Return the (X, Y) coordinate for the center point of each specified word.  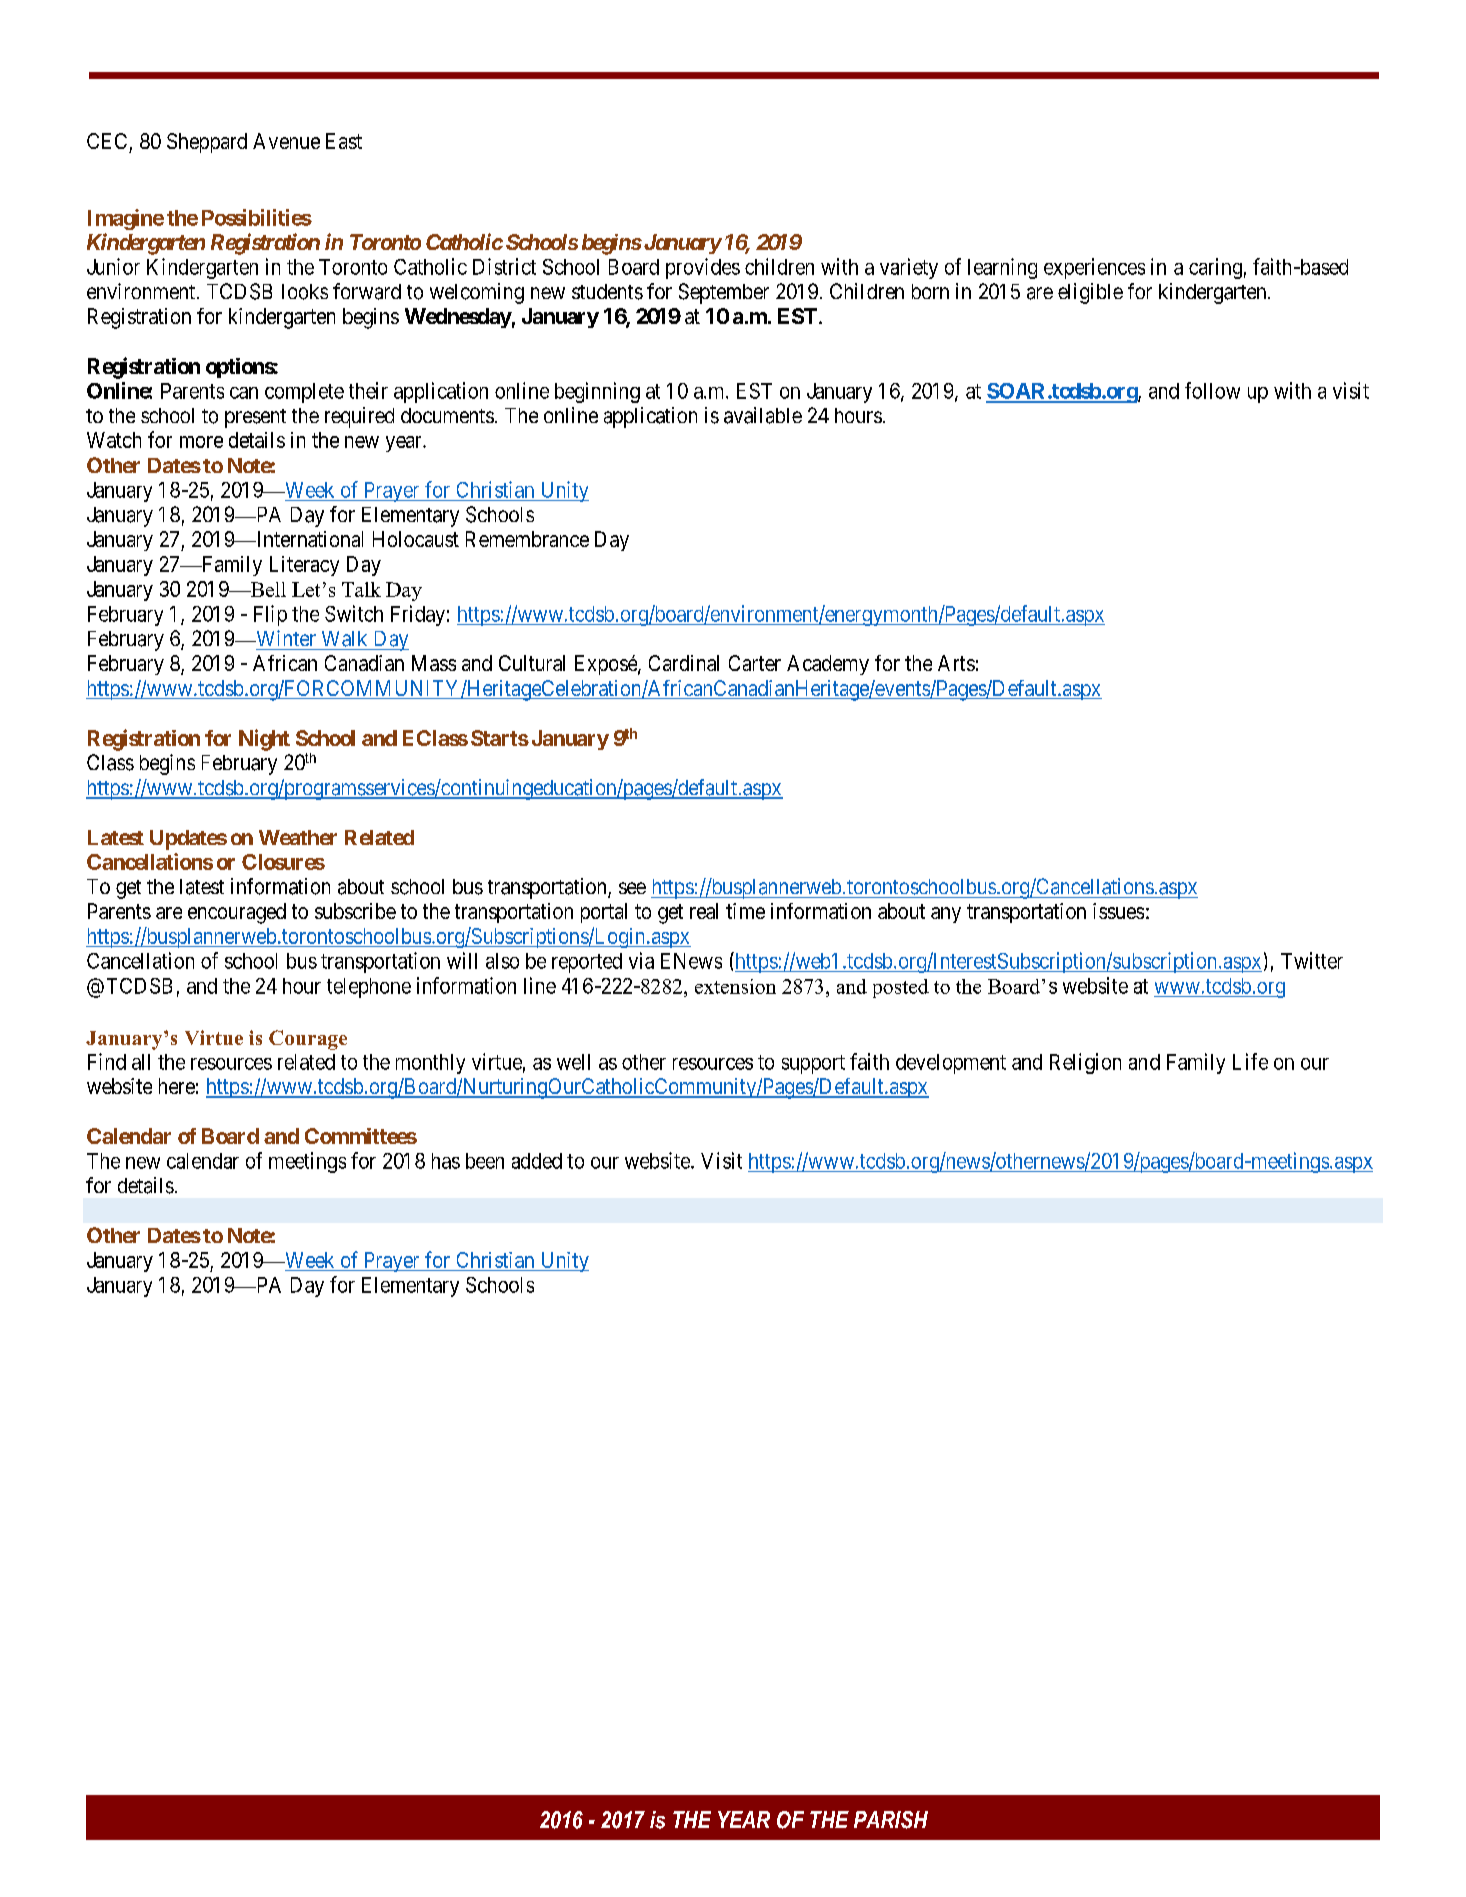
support (813, 1064)
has (446, 1161)
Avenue (286, 141)
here (177, 1086)
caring (1215, 268)
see (632, 888)
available (763, 415)
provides (703, 268)
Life (1250, 1061)
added (537, 1161)
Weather (298, 837)
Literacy (304, 566)
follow (1212, 390)
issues (1118, 911)
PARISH (891, 1820)
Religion (1085, 1063)
